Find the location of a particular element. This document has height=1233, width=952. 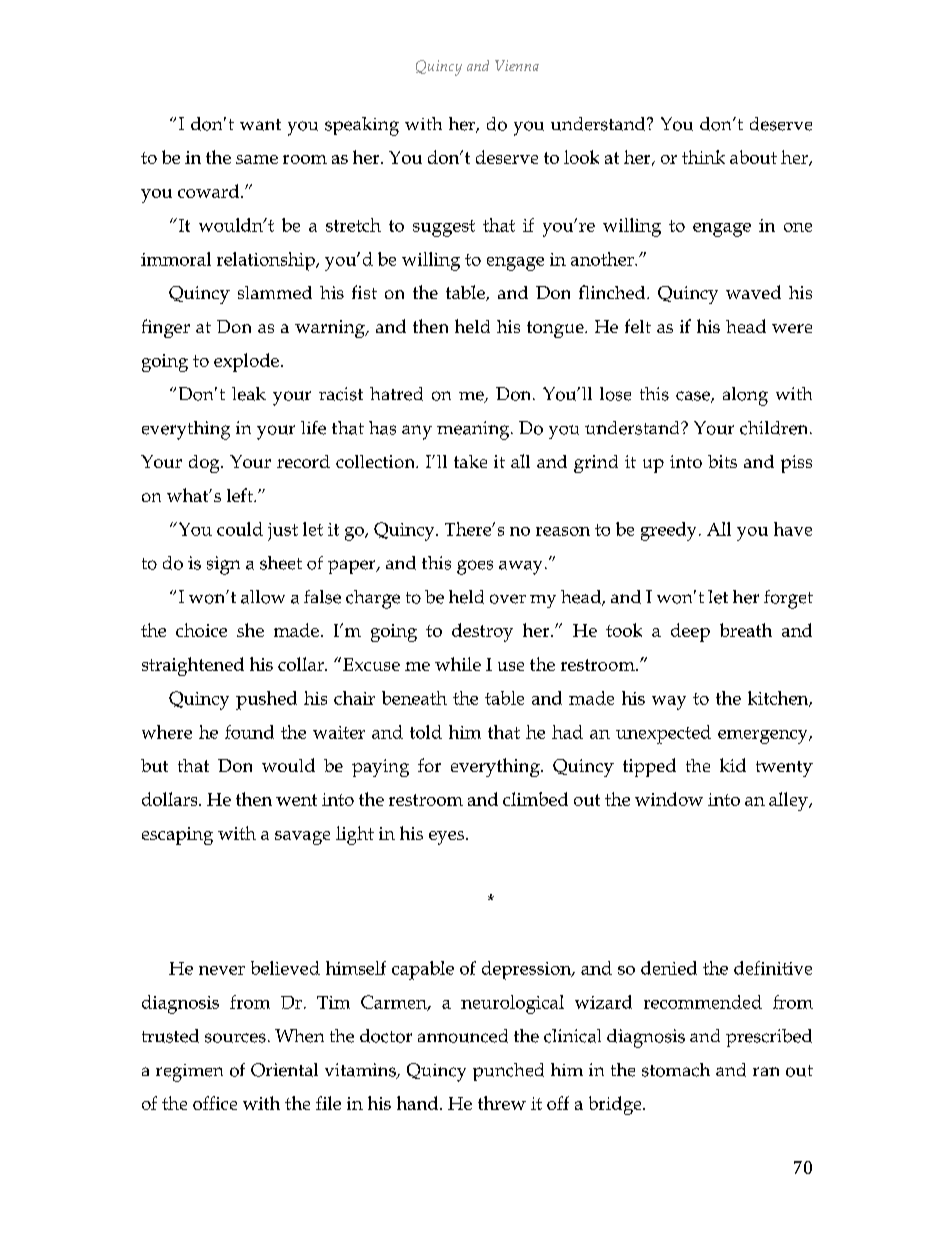

office is located at coordinates (215, 1103).
